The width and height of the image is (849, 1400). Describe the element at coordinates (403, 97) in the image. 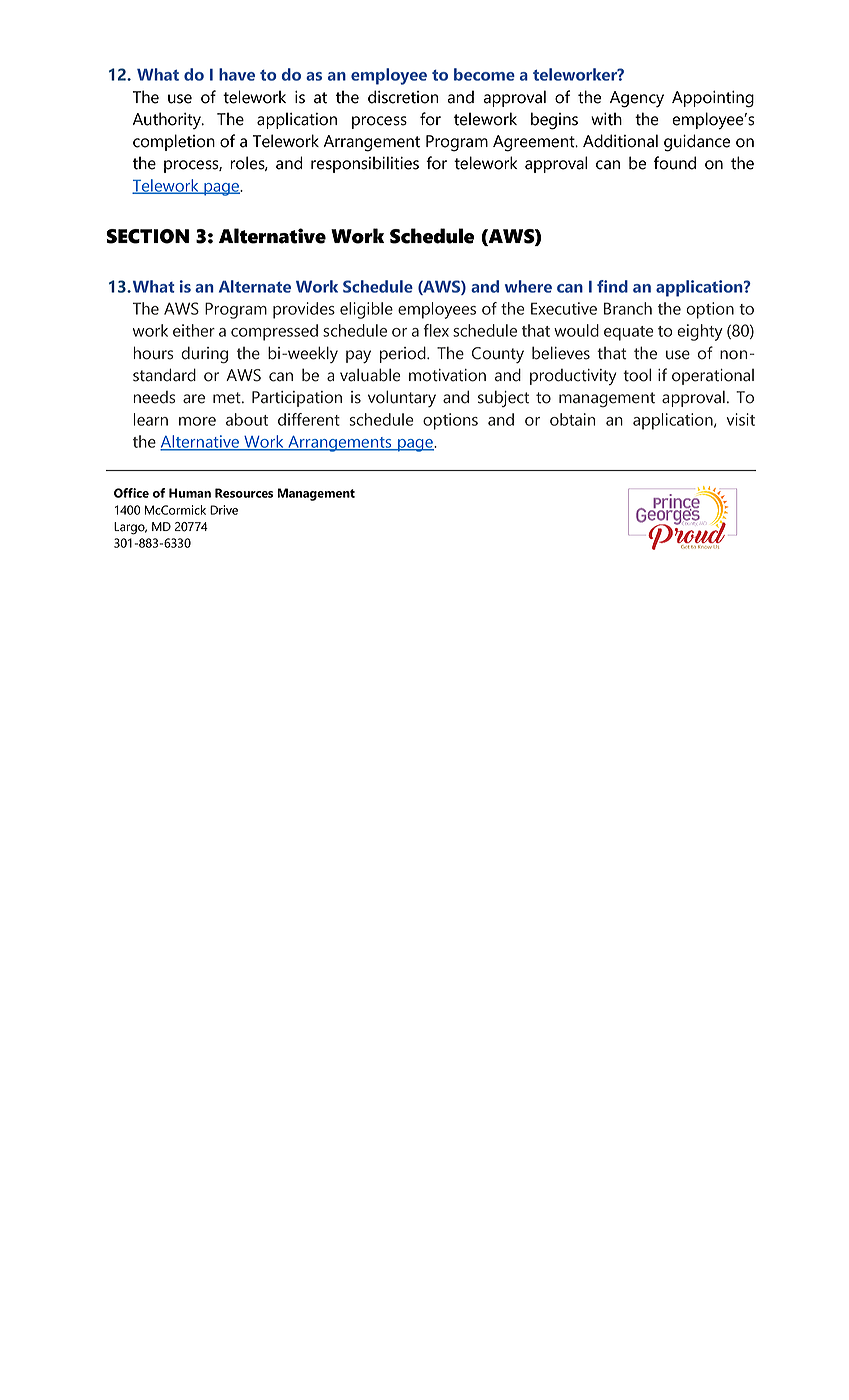

I see `discretion` at that location.
